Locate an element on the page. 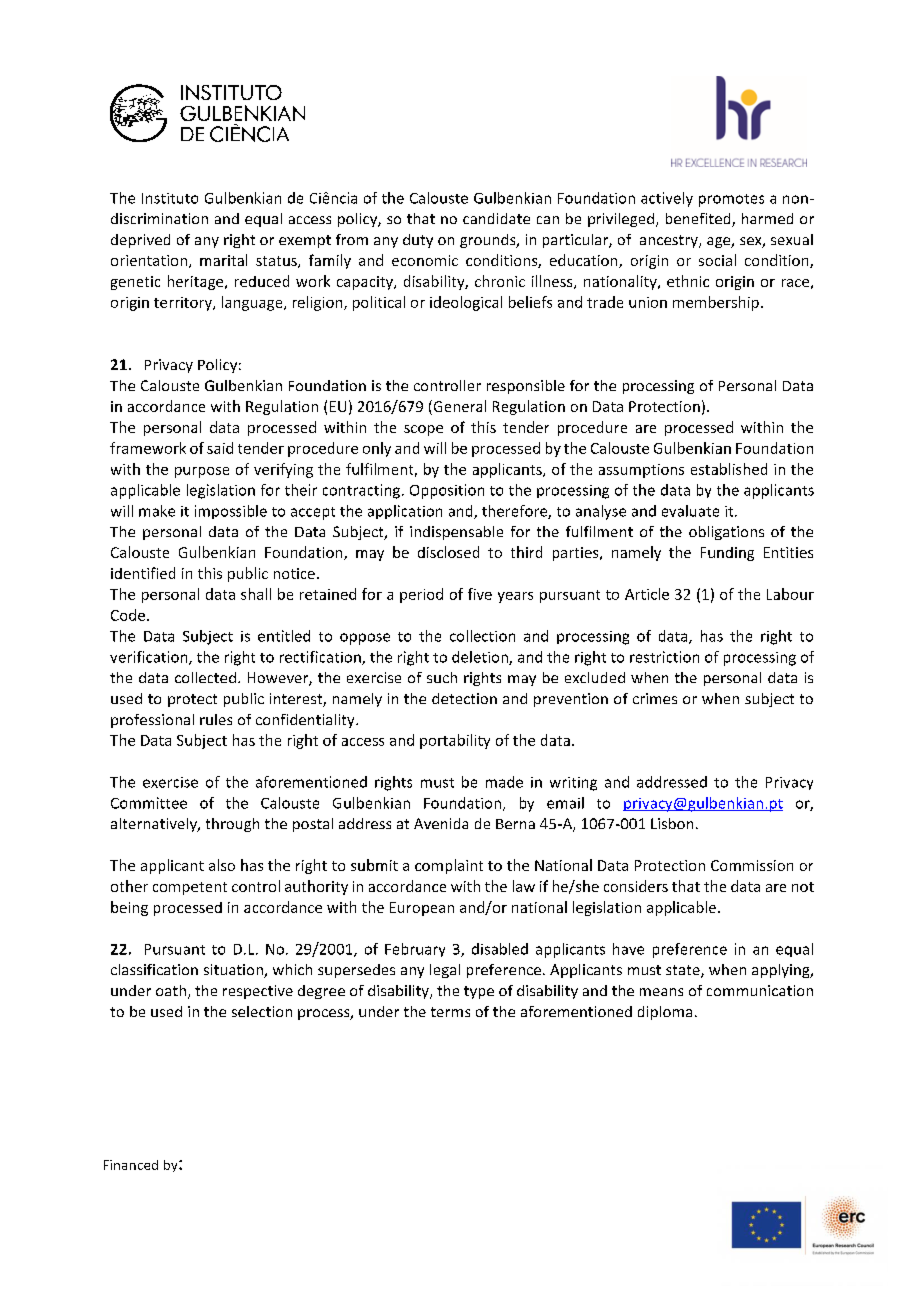 This image has height=1308, width=924. diploma is located at coordinates (665, 1013).
